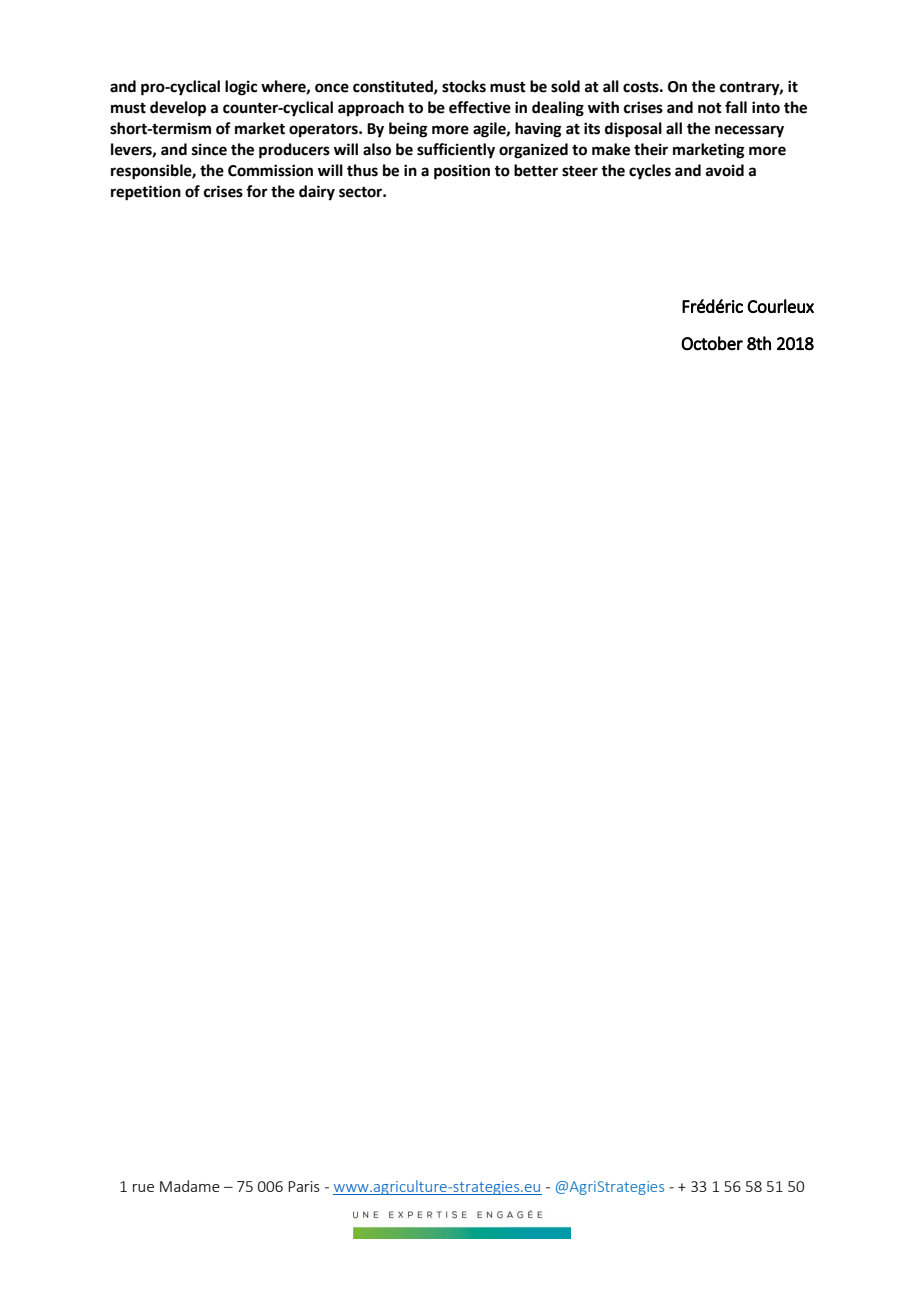  What do you see at coordinates (536, 170) in the image?
I see `better` at bounding box center [536, 170].
